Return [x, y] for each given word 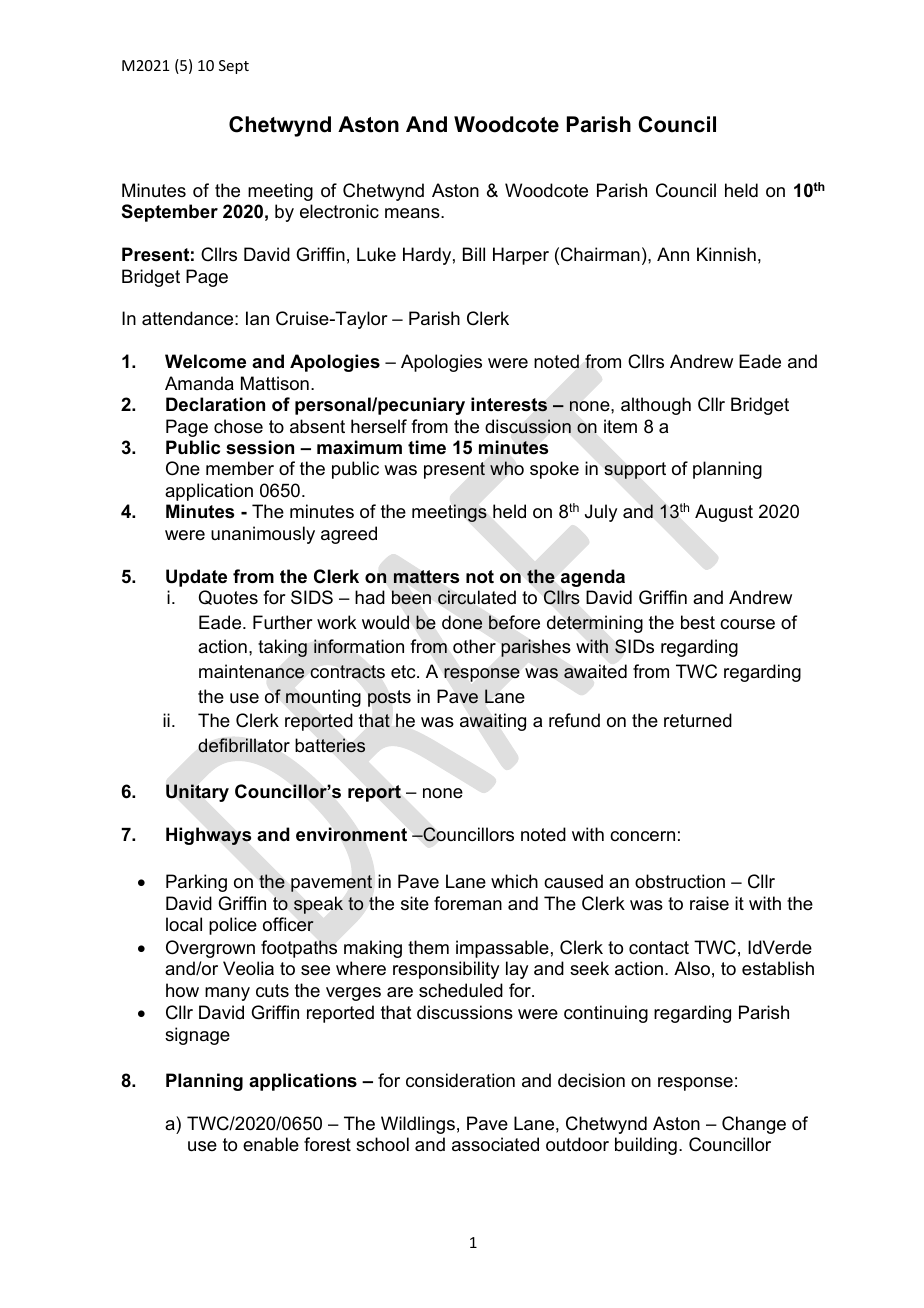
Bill [474, 254]
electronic [339, 211]
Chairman [600, 254]
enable [271, 1144]
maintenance [251, 671]
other [474, 646]
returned [698, 720]
